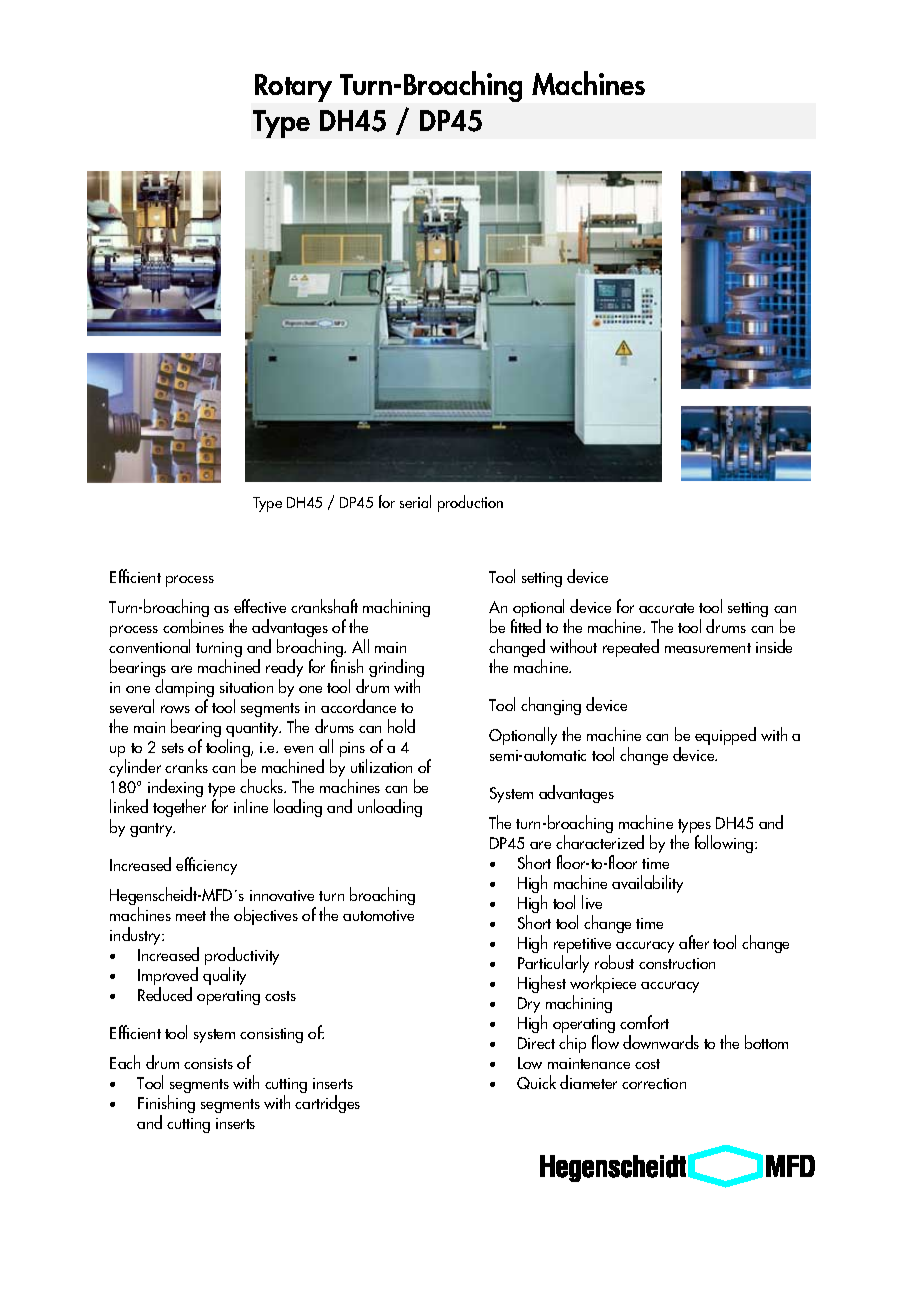  I want to click on equipped, so click(725, 736).
